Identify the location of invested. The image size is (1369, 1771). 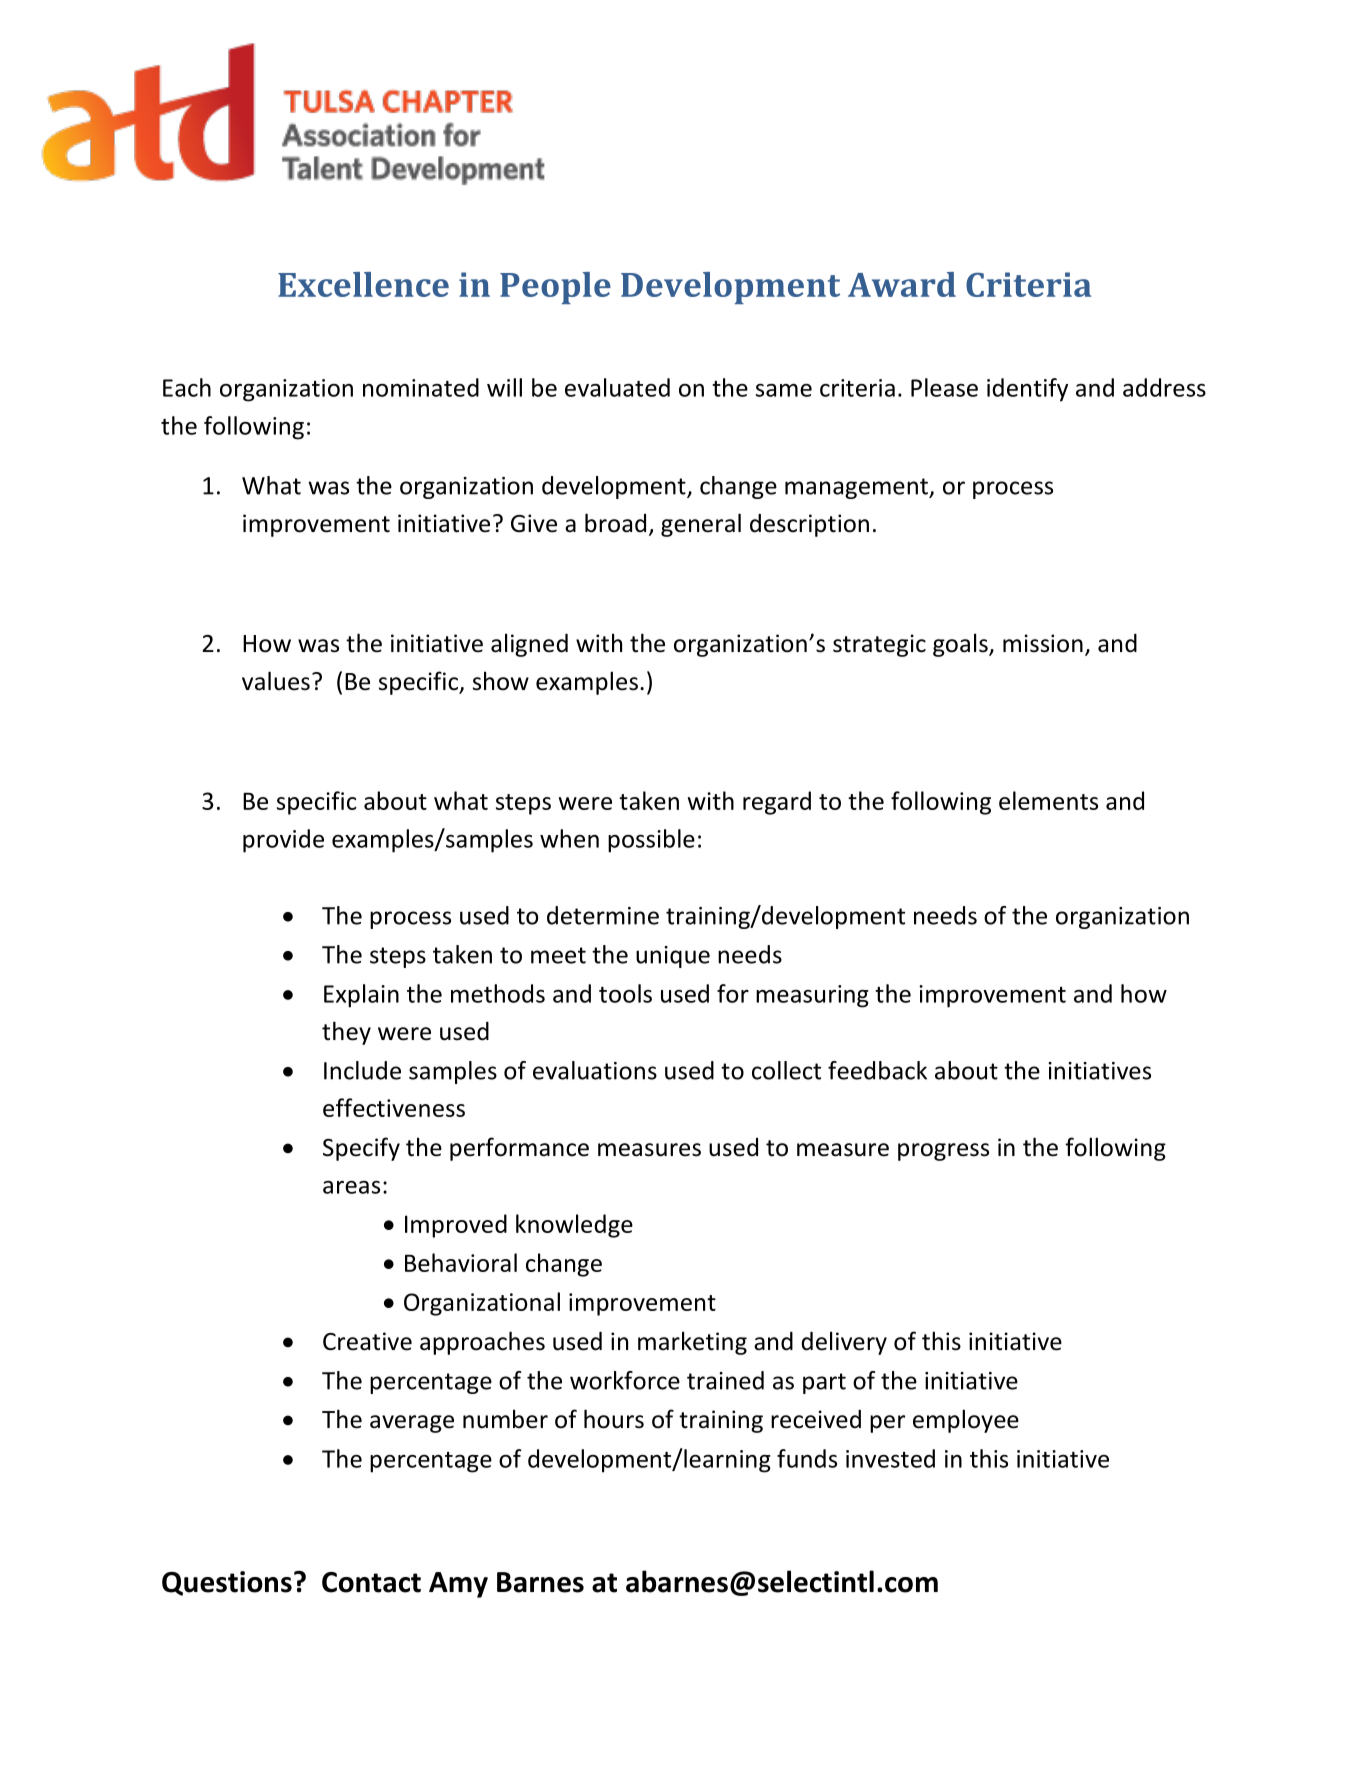
(890, 1458).
